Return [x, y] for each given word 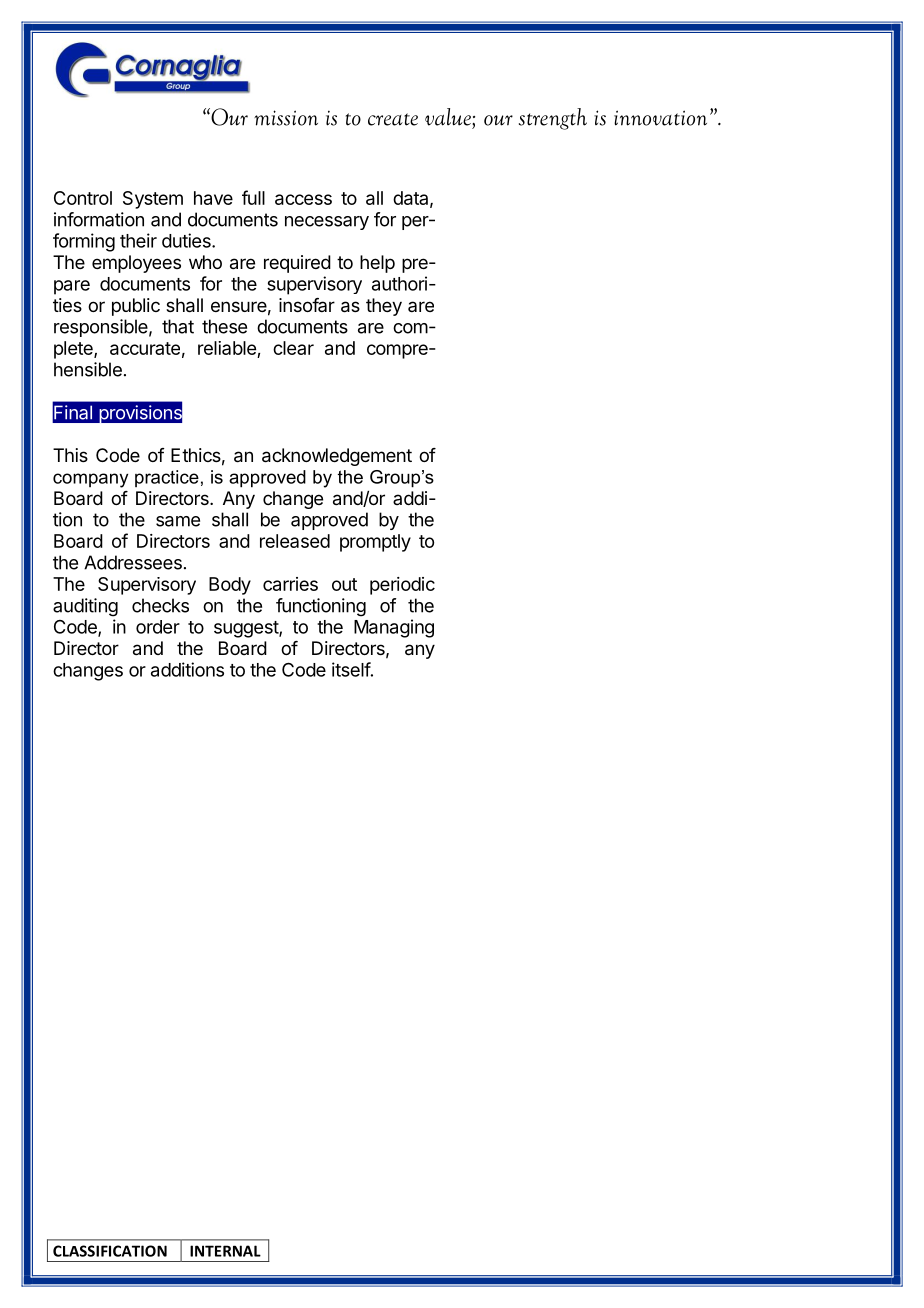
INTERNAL [225, 1251]
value [449, 117]
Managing [394, 628]
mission [286, 118]
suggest [247, 629]
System [153, 200]
